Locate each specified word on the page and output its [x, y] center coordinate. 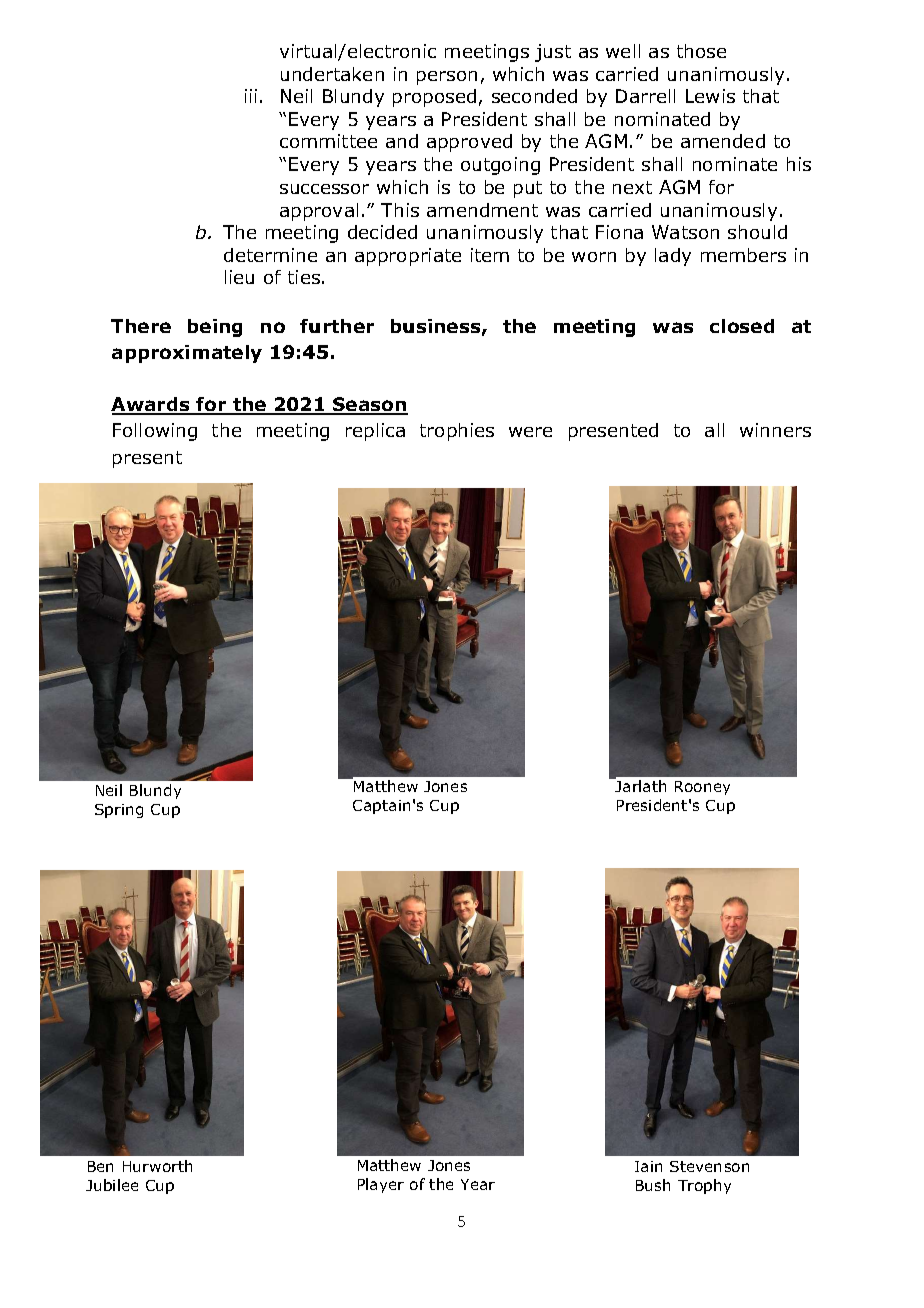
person [447, 78]
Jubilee [112, 1185]
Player [381, 1185]
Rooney [702, 788]
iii [251, 96]
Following [155, 432]
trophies [457, 432]
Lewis [710, 96]
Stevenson [709, 1166]
